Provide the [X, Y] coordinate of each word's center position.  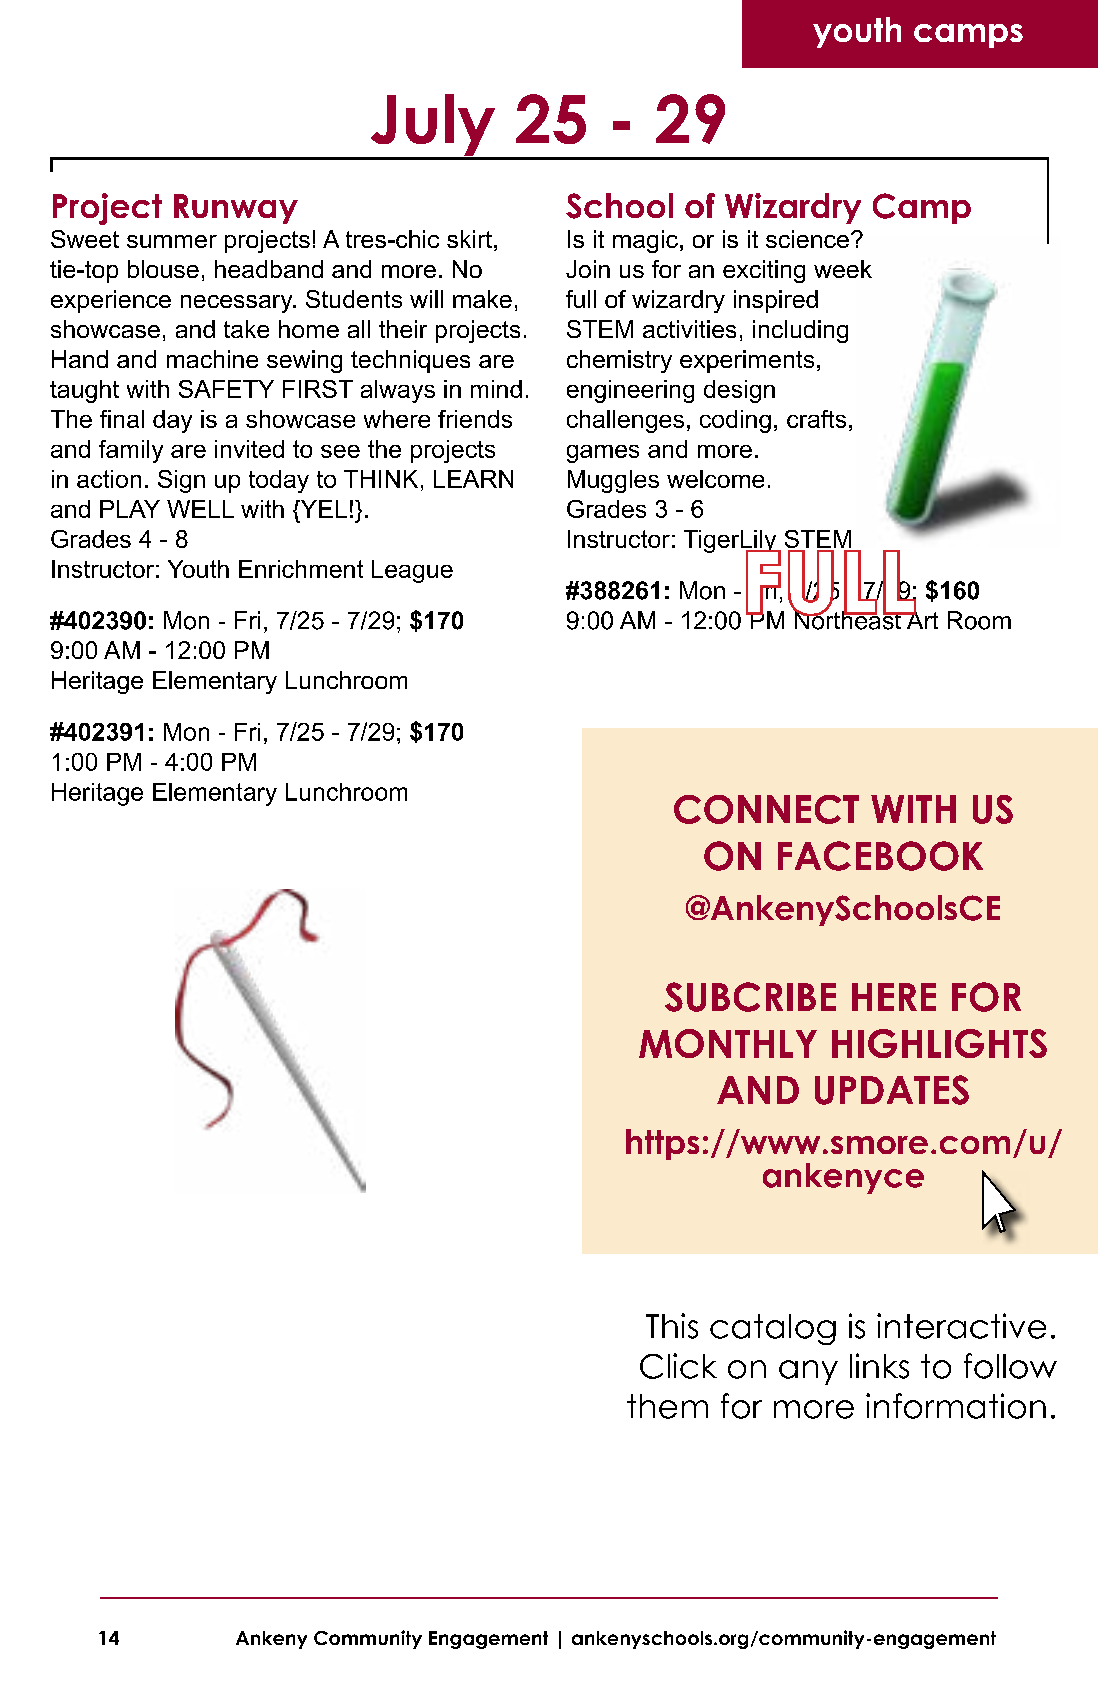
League [412, 571]
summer [172, 241]
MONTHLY [728, 1043]
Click [678, 1366]
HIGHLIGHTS [939, 1043]
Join [588, 269]
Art [921, 619]
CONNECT [766, 809]
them [667, 1406]
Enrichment [301, 569]
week [843, 269]
